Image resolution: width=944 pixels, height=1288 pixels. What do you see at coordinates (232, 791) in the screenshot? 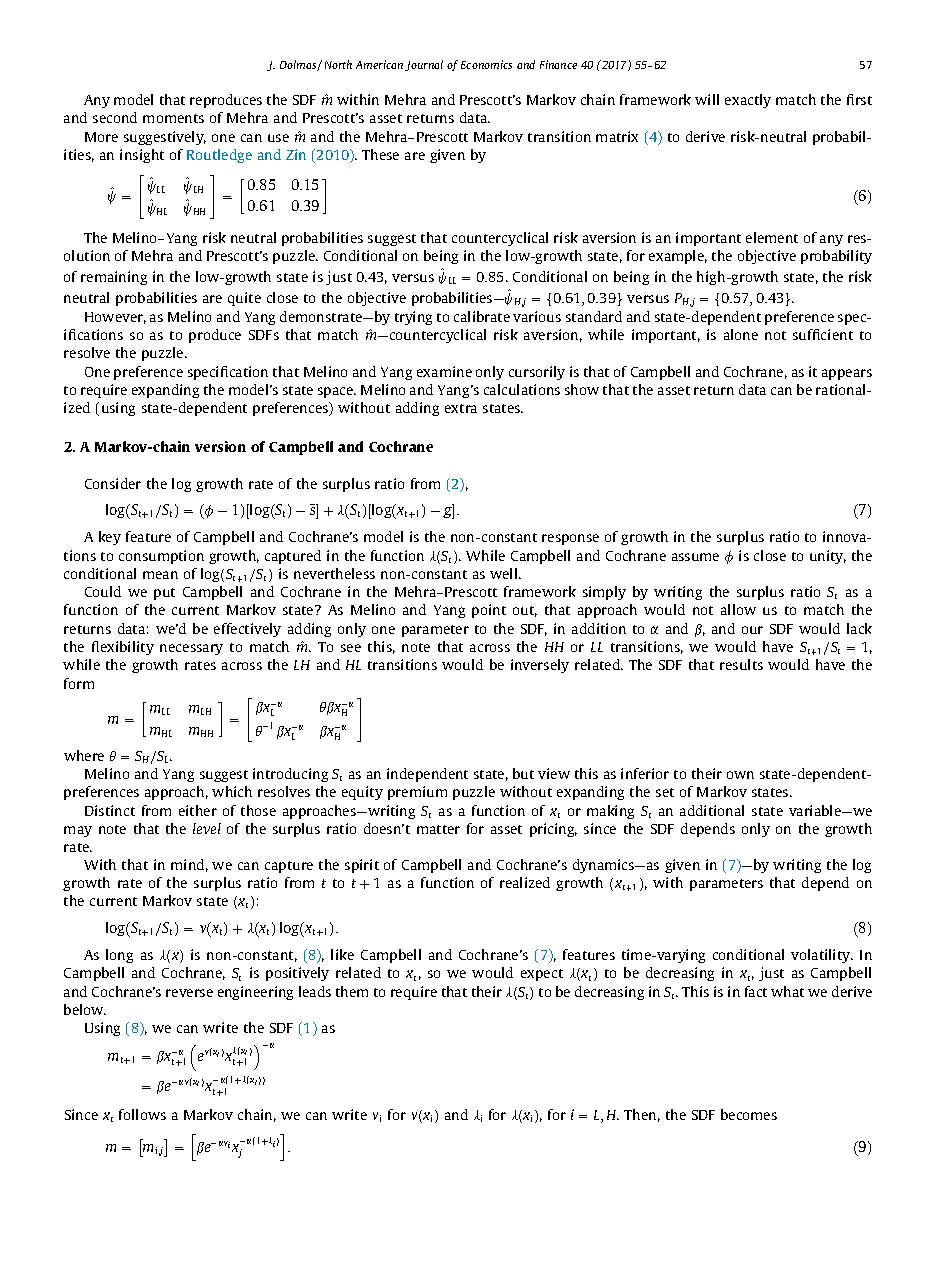
I see `which` at bounding box center [232, 791].
